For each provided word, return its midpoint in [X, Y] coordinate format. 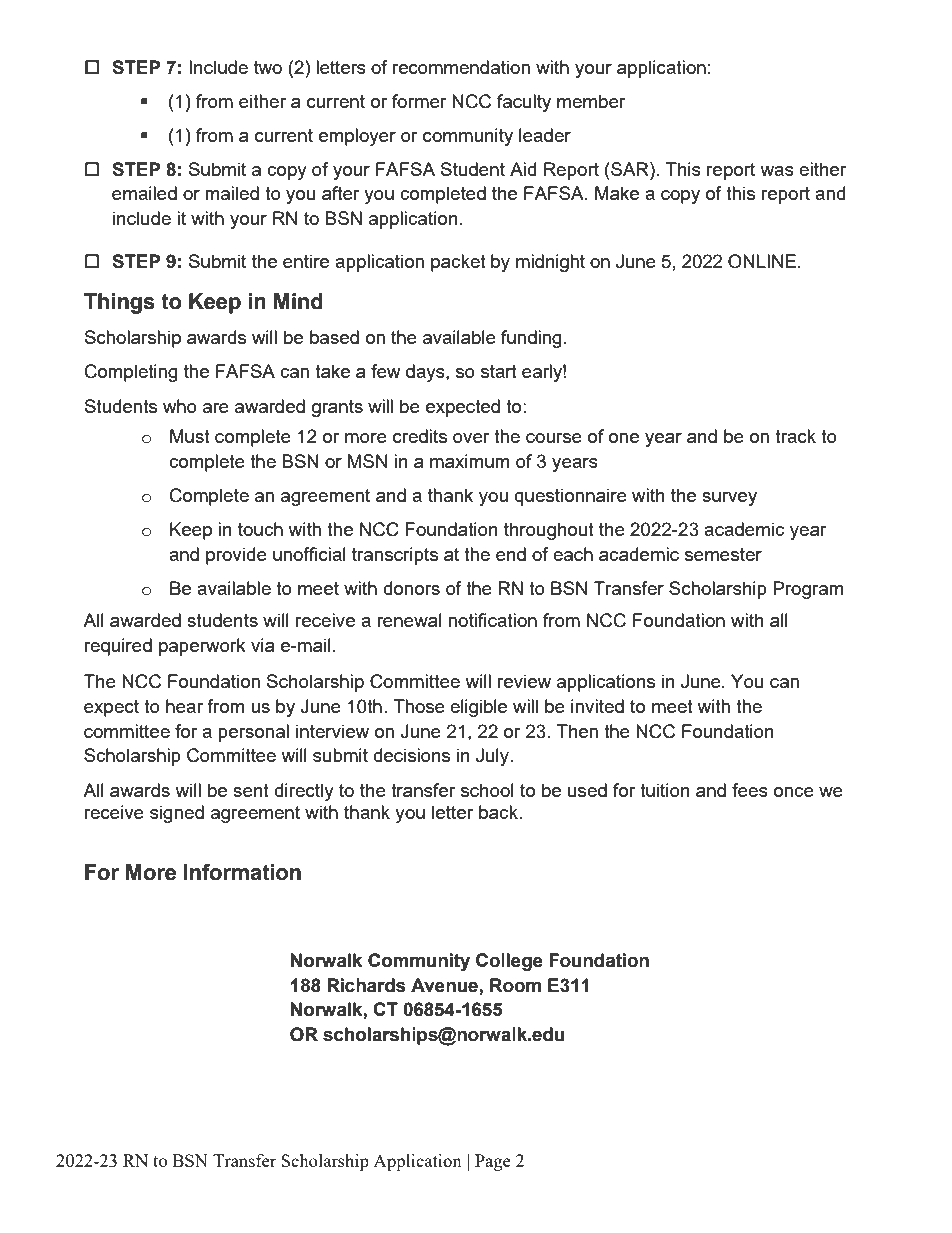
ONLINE [763, 261]
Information [242, 872]
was [777, 171]
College [509, 962]
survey [729, 499]
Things [119, 303]
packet [458, 263]
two [268, 67]
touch [260, 529]
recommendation [461, 67]
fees [750, 790]
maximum [469, 461]
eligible [478, 708]
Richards [366, 985]
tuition [665, 790]
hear [184, 706]
